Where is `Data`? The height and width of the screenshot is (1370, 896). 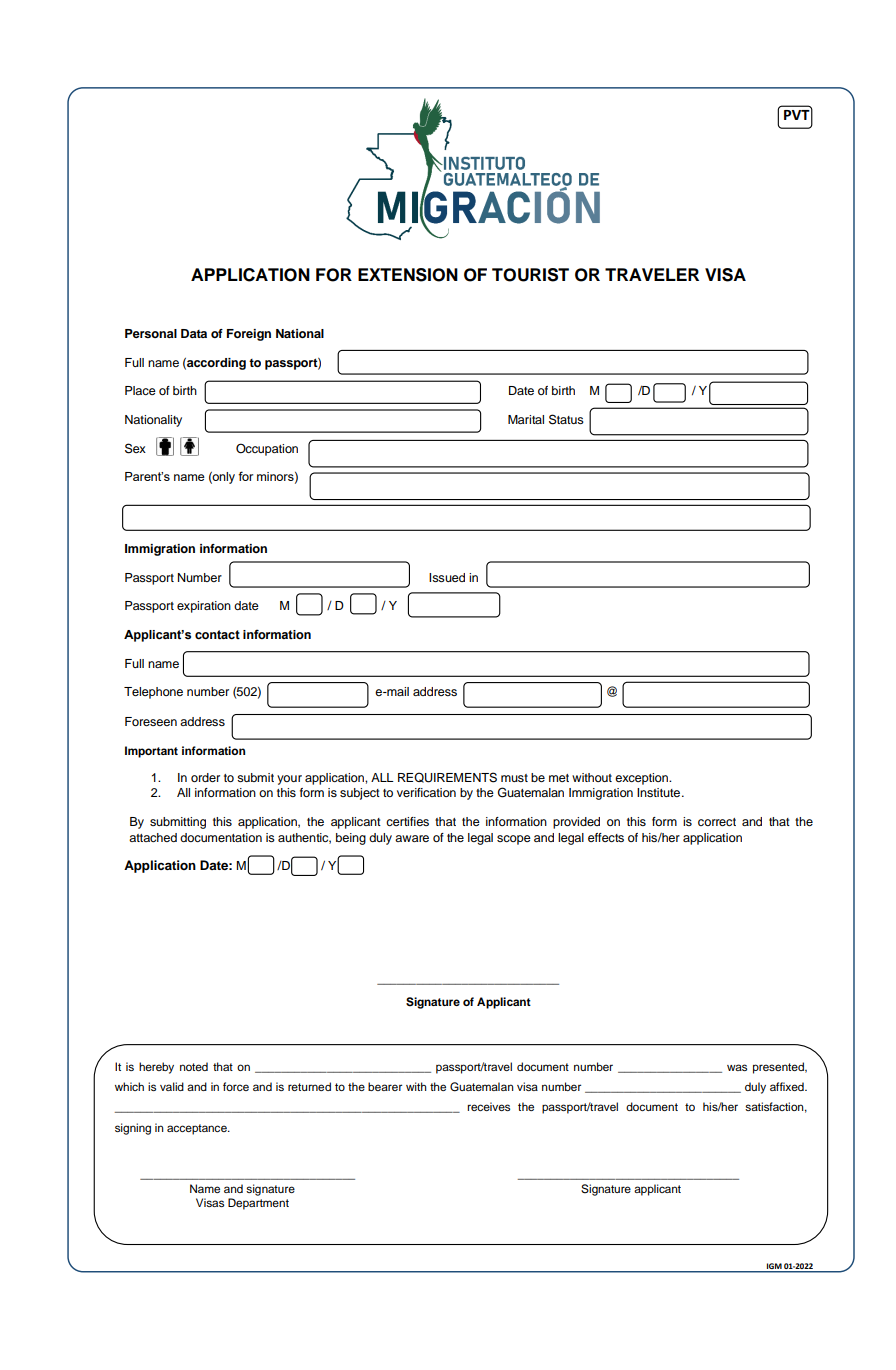 Data is located at coordinates (194, 333).
